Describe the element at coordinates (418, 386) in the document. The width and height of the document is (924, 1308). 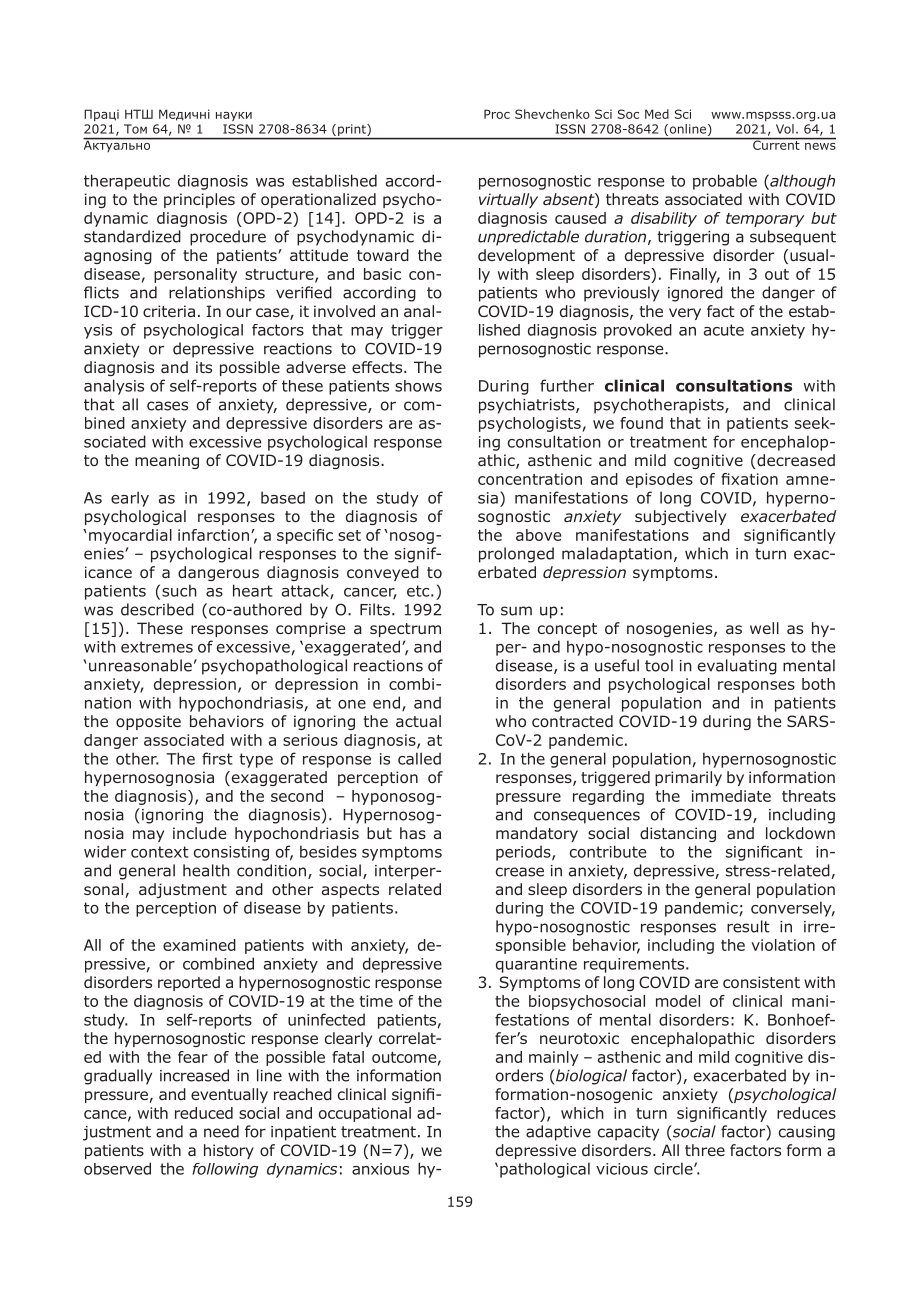
I see `shows` at that location.
